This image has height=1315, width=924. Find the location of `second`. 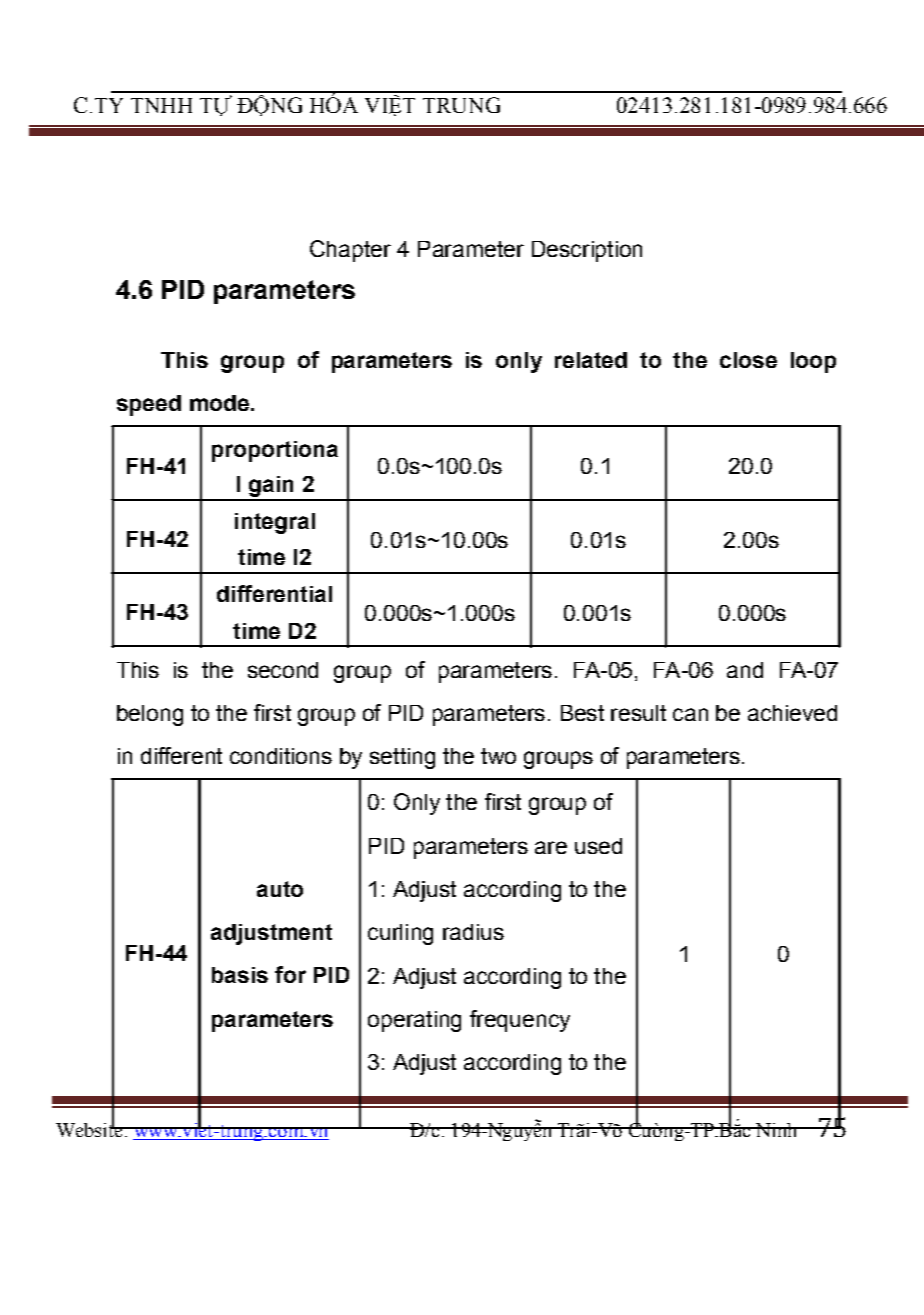

second is located at coordinates (283, 670).
